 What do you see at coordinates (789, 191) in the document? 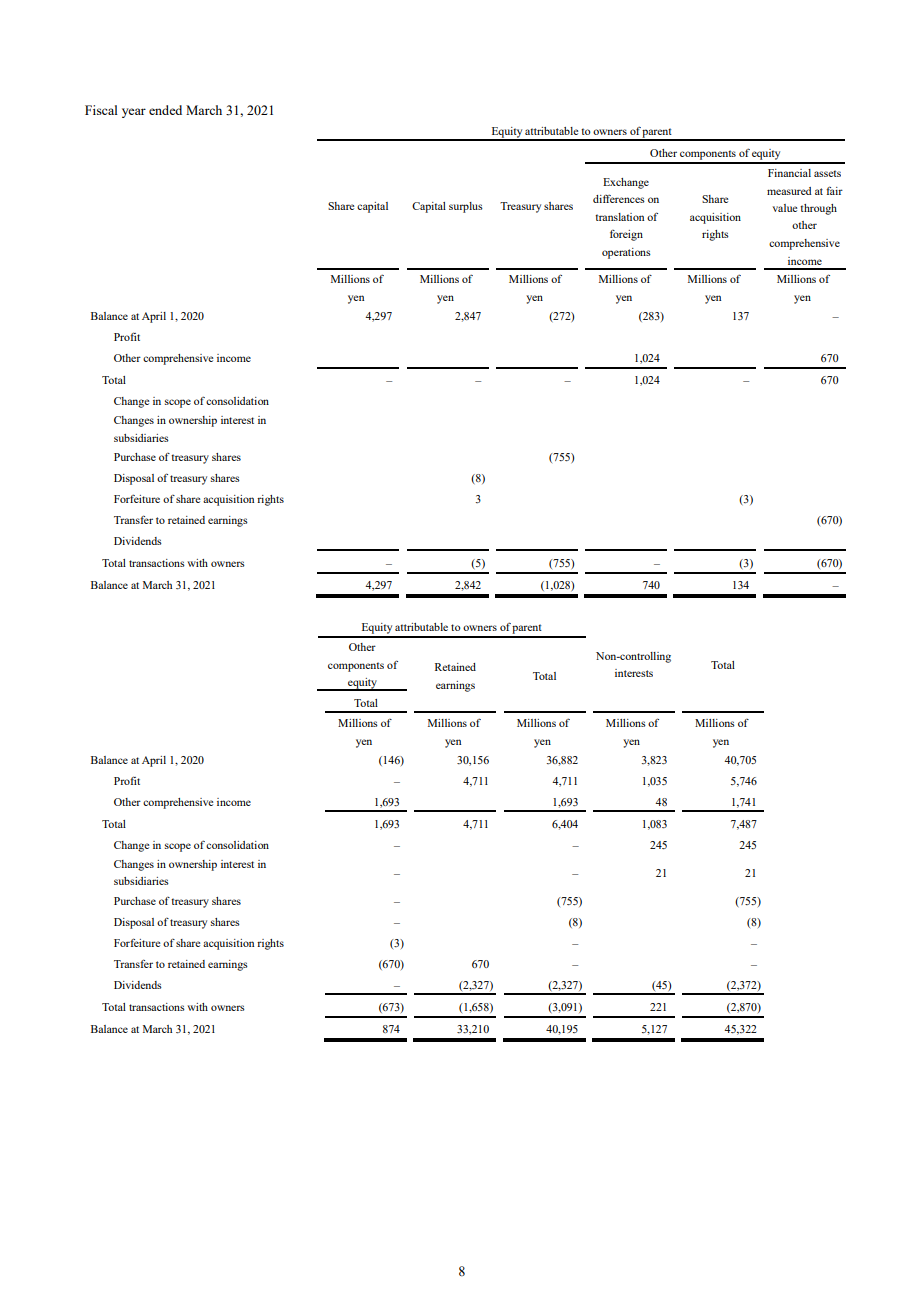
I see `measured` at bounding box center [789, 191].
